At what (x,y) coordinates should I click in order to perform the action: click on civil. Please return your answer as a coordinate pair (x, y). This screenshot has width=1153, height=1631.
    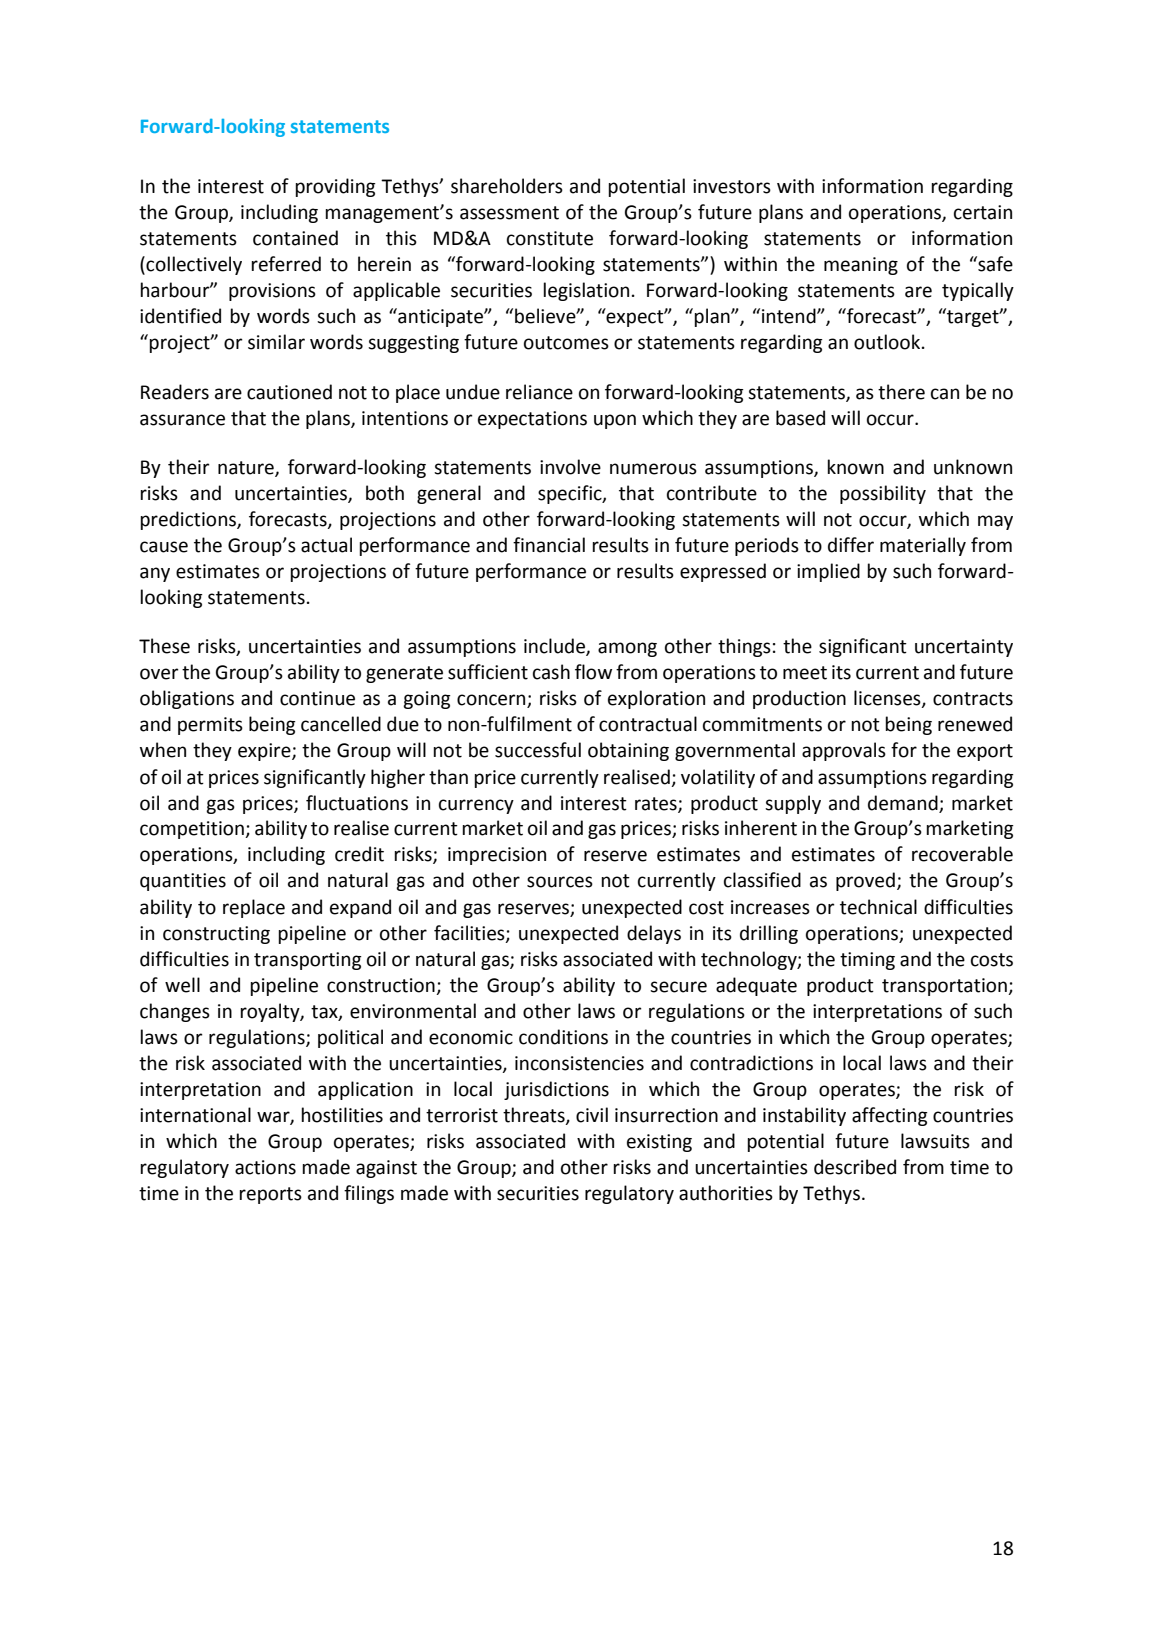
    Looking at the image, I should click on (592, 1115).
